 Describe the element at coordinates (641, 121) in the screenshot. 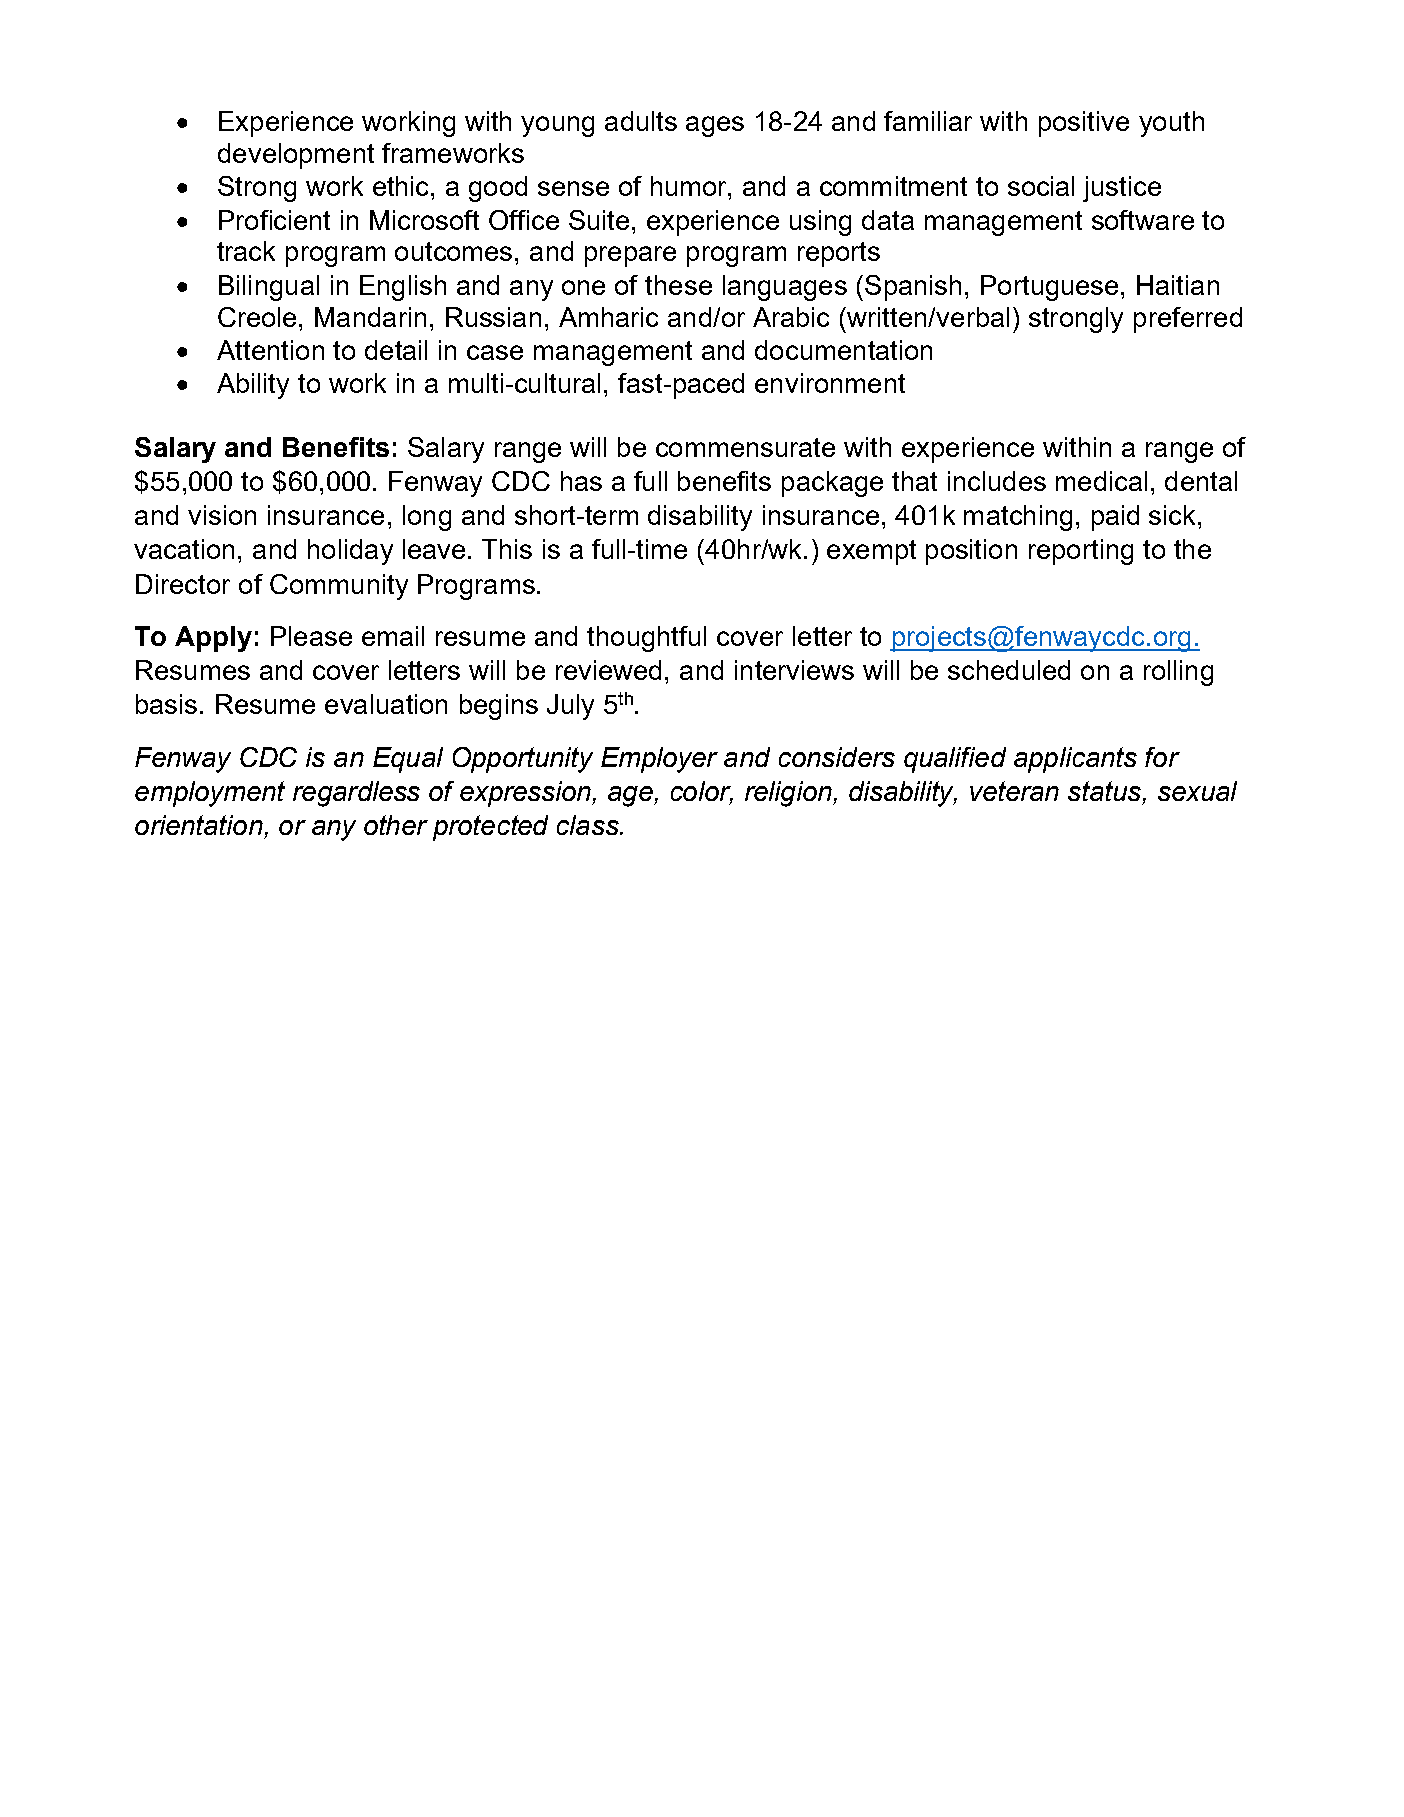

I see `adults` at that location.
